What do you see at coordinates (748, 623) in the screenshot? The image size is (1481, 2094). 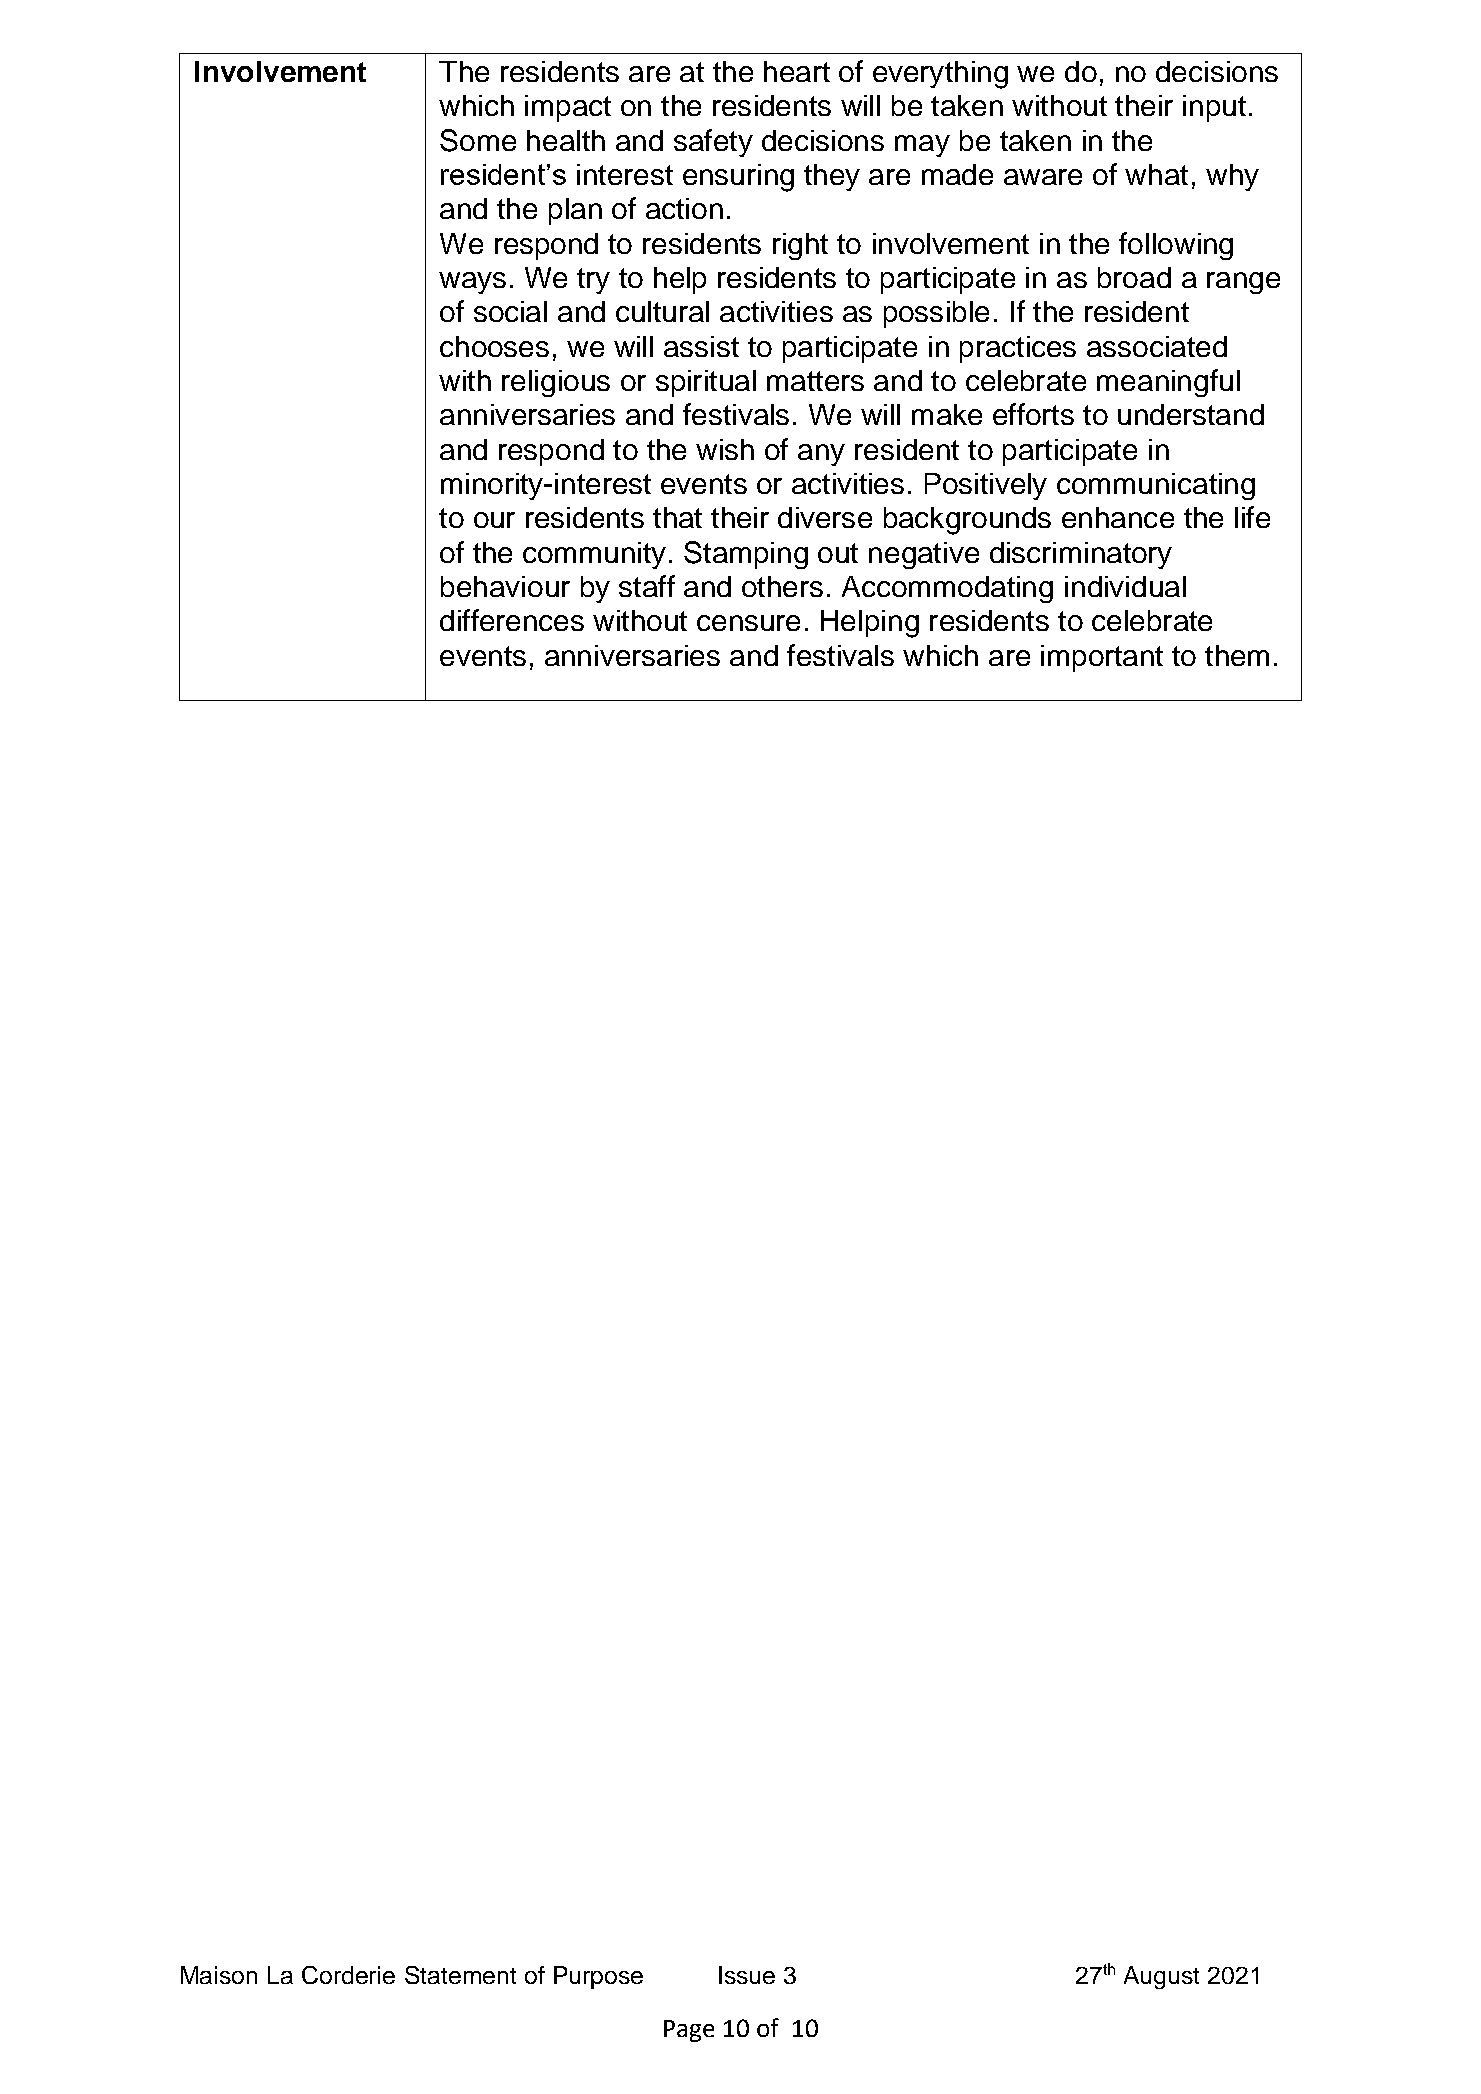 I see `censure` at bounding box center [748, 623].
